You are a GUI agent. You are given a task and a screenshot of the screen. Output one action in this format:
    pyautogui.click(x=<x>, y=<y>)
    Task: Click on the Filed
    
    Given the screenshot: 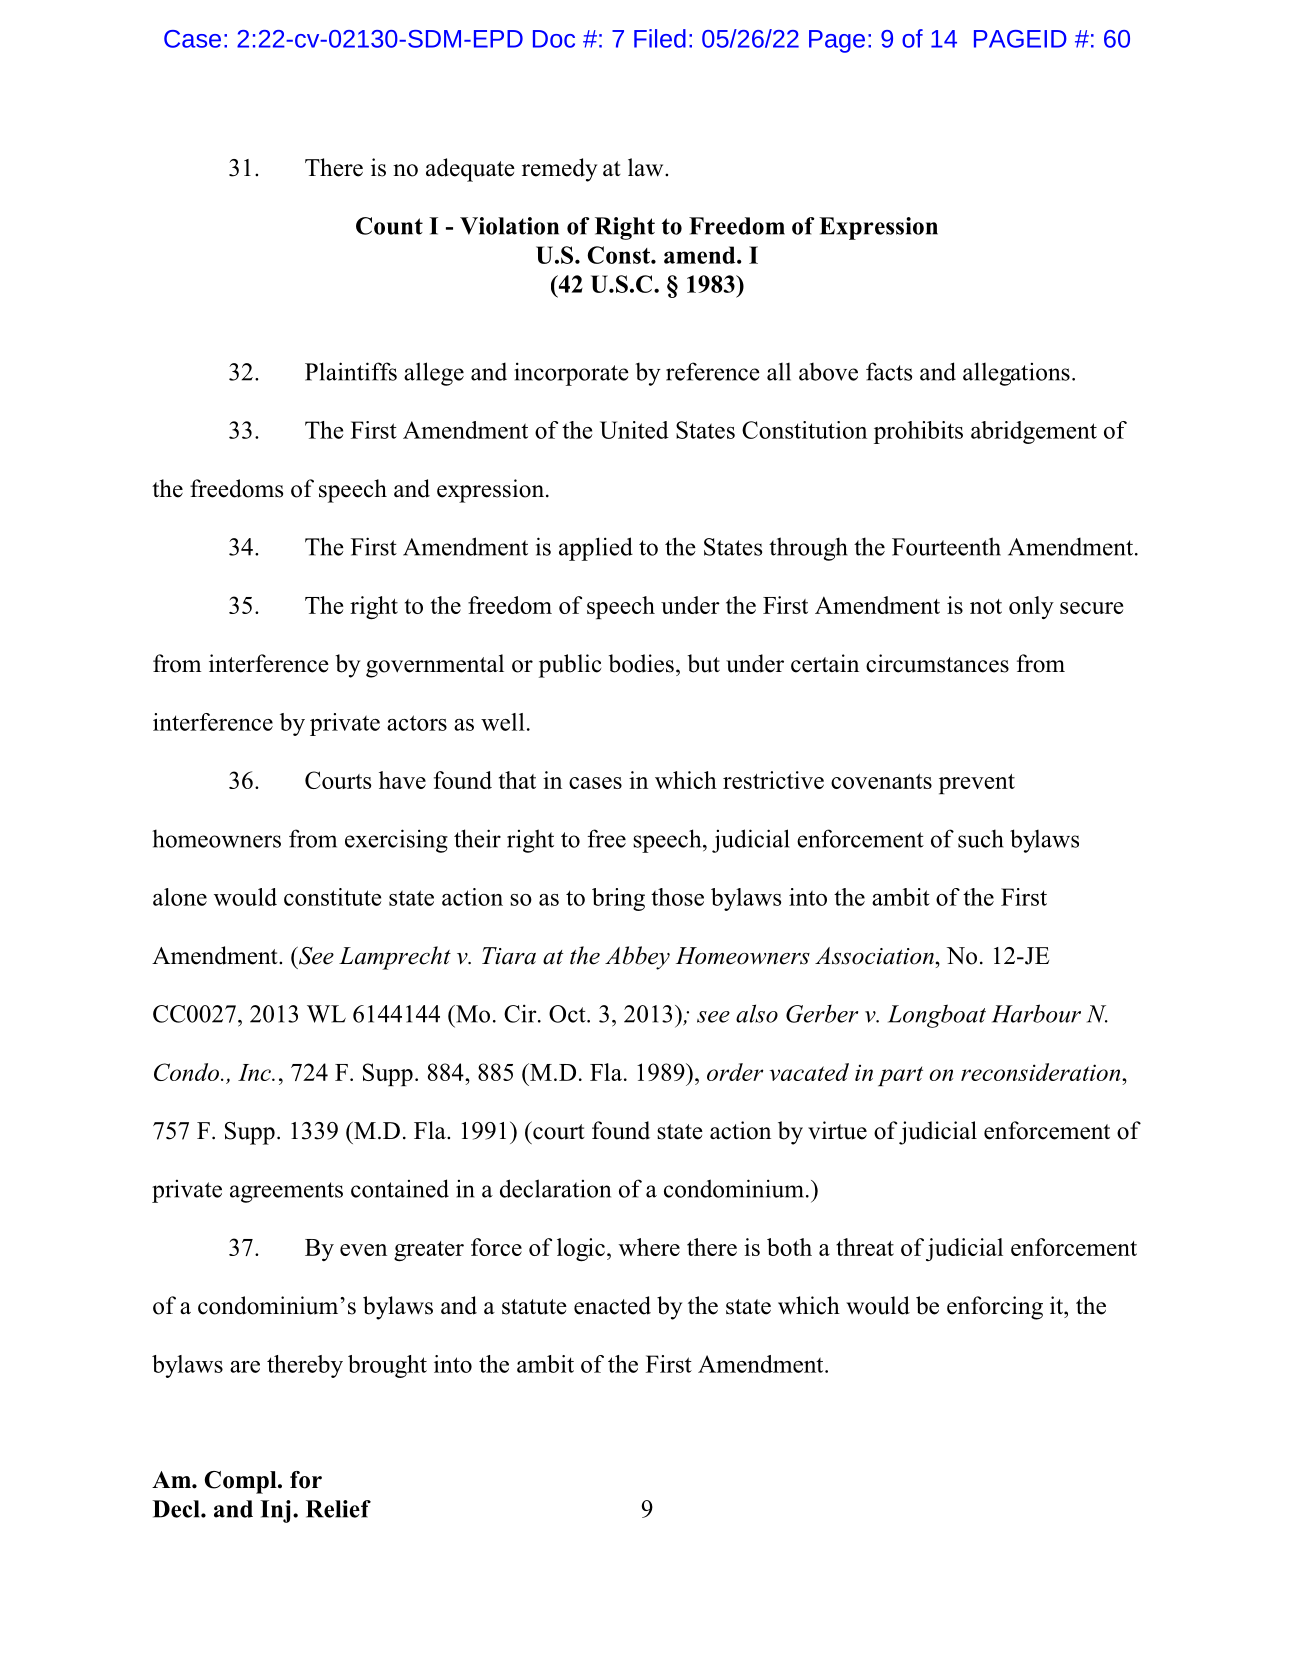 What is the action you would take?
    pyautogui.click(x=660, y=38)
